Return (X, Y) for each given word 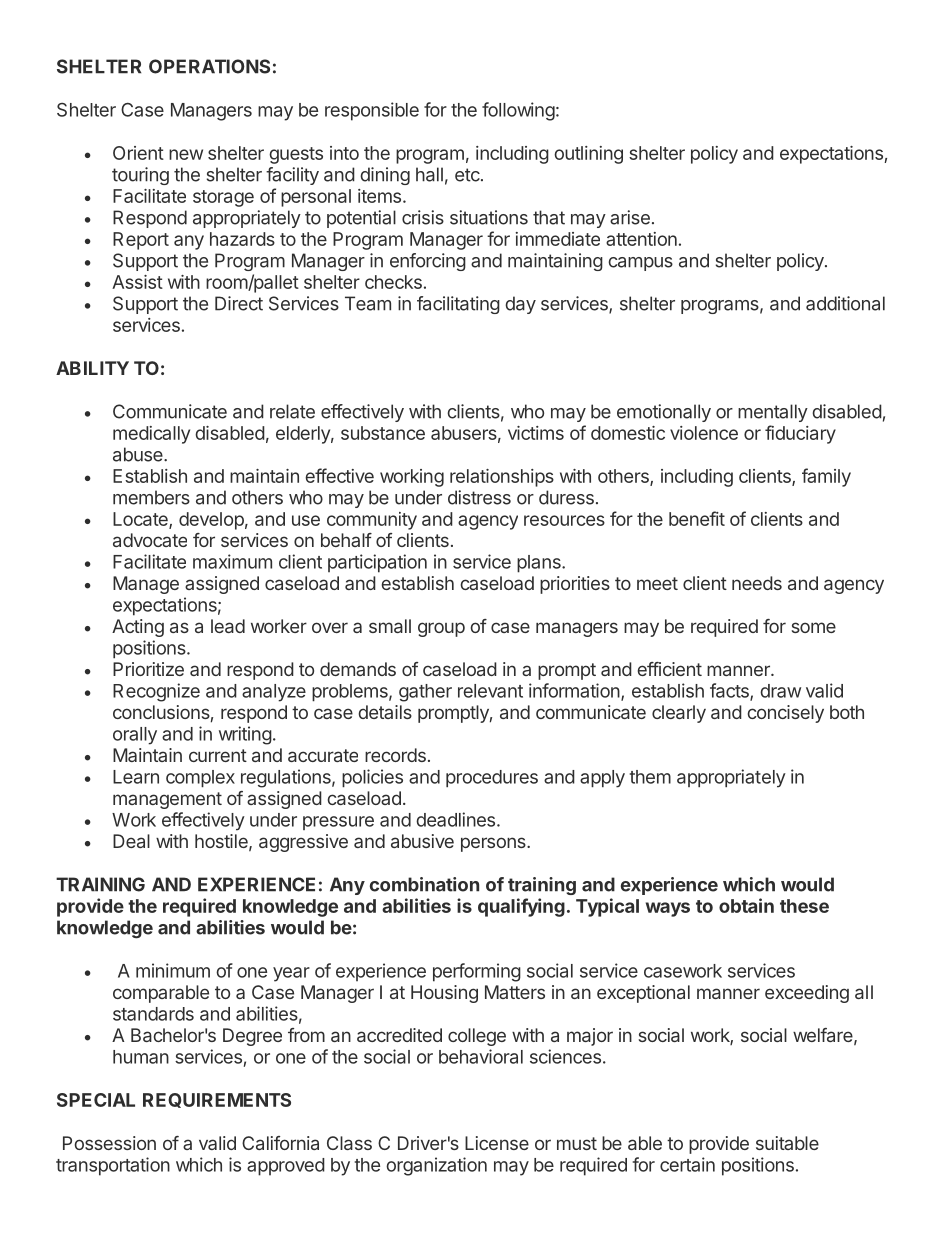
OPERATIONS (209, 66)
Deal (131, 841)
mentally (773, 413)
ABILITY (92, 368)
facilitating (458, 305)
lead (228, 626)
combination (424, 884)
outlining (588, 155)
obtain (746, 905)
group (441, 629)
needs (757, 583)
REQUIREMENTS (217, 1100)
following (518, 111)
